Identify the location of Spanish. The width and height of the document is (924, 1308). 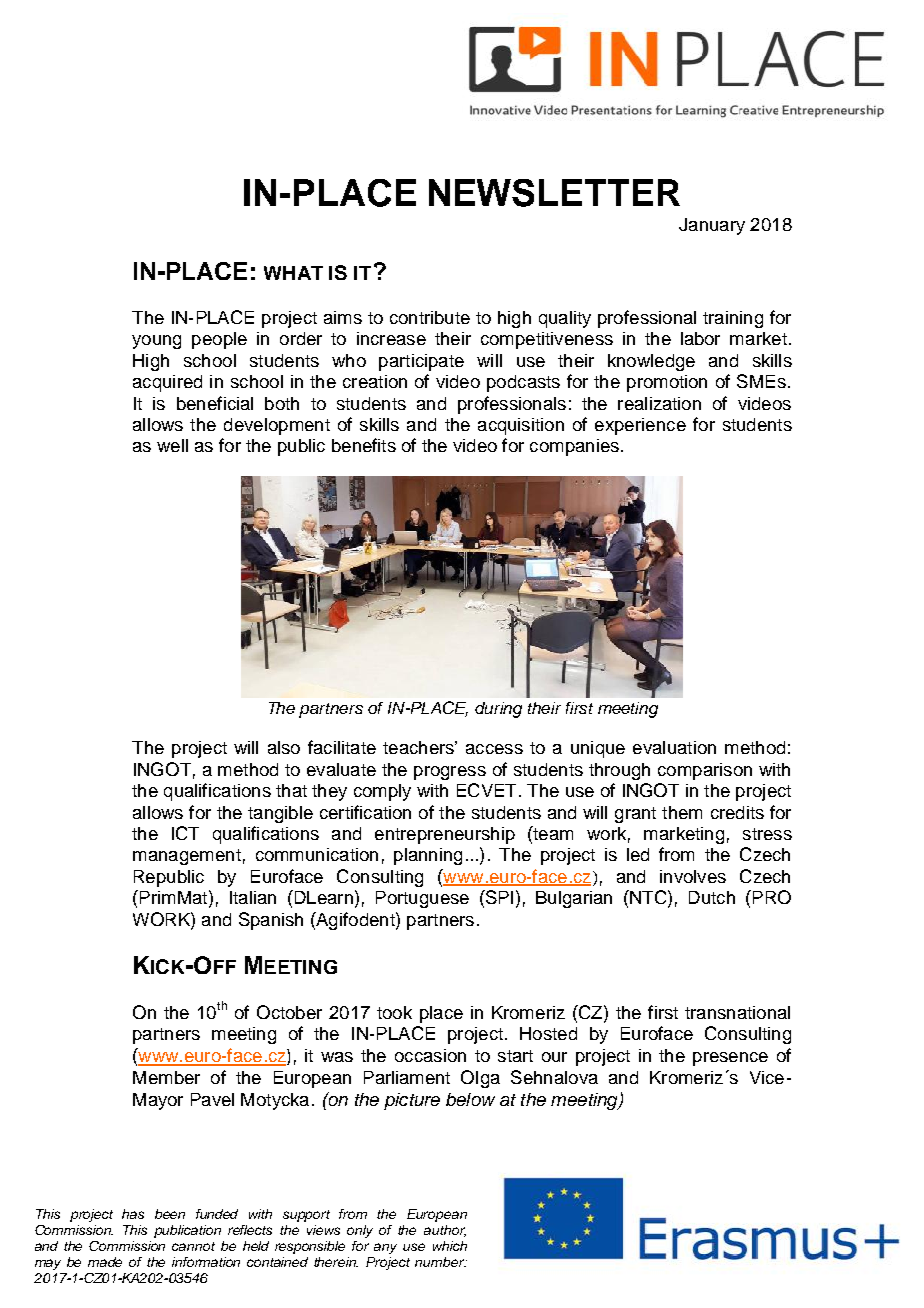
(271, 921).
